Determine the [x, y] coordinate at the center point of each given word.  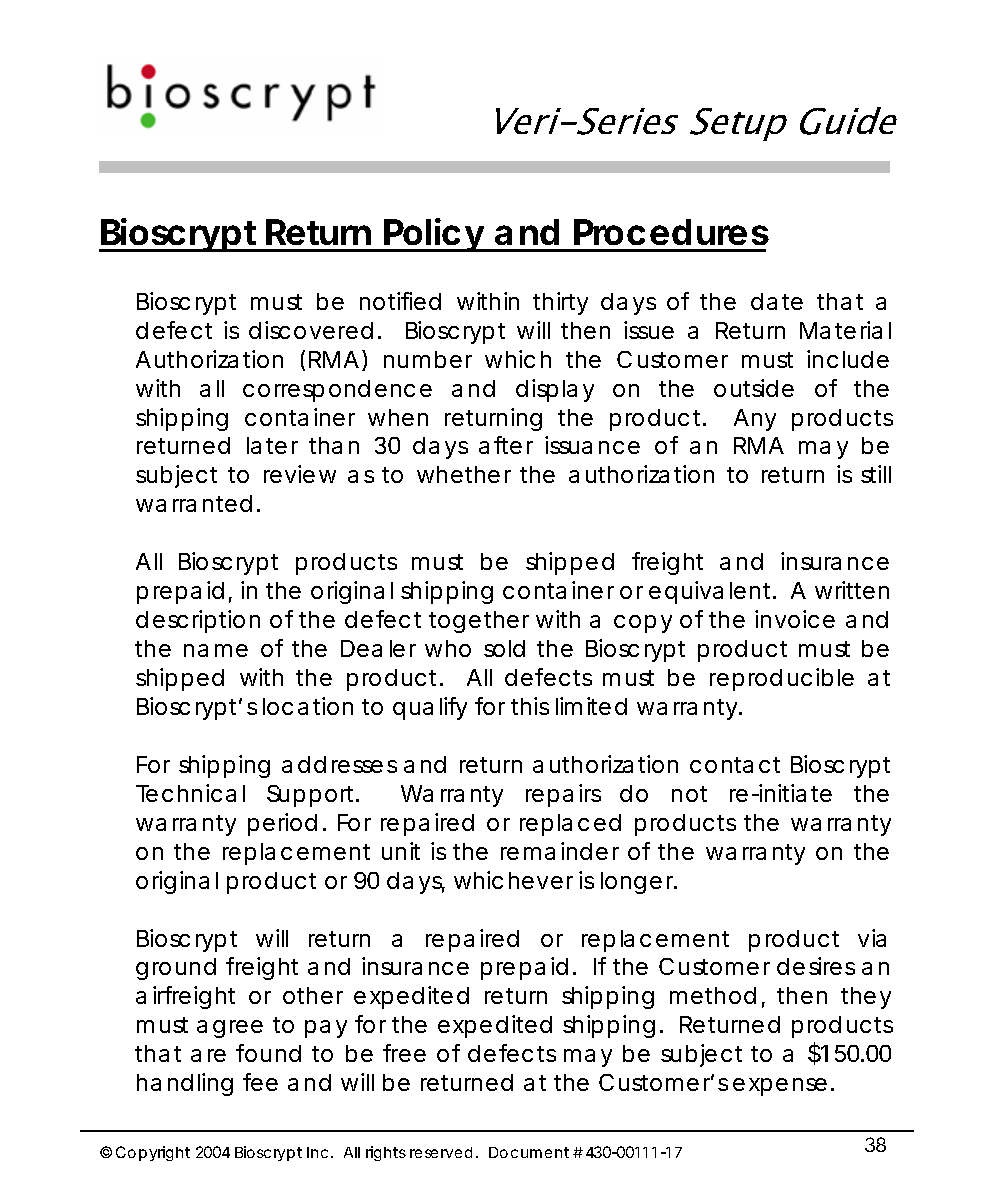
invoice [795, 619]
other [313, 995]
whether [464, 474]
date [777, 301]
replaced [570, 825]
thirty [560, 303]
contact [735, 765]
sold [504, 648]
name [216, 650]
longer [639, 883]
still [876, 474]
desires [816, 966]
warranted [194, 503]
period [282, 824]
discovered [311, 330]
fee [260, 1082]
